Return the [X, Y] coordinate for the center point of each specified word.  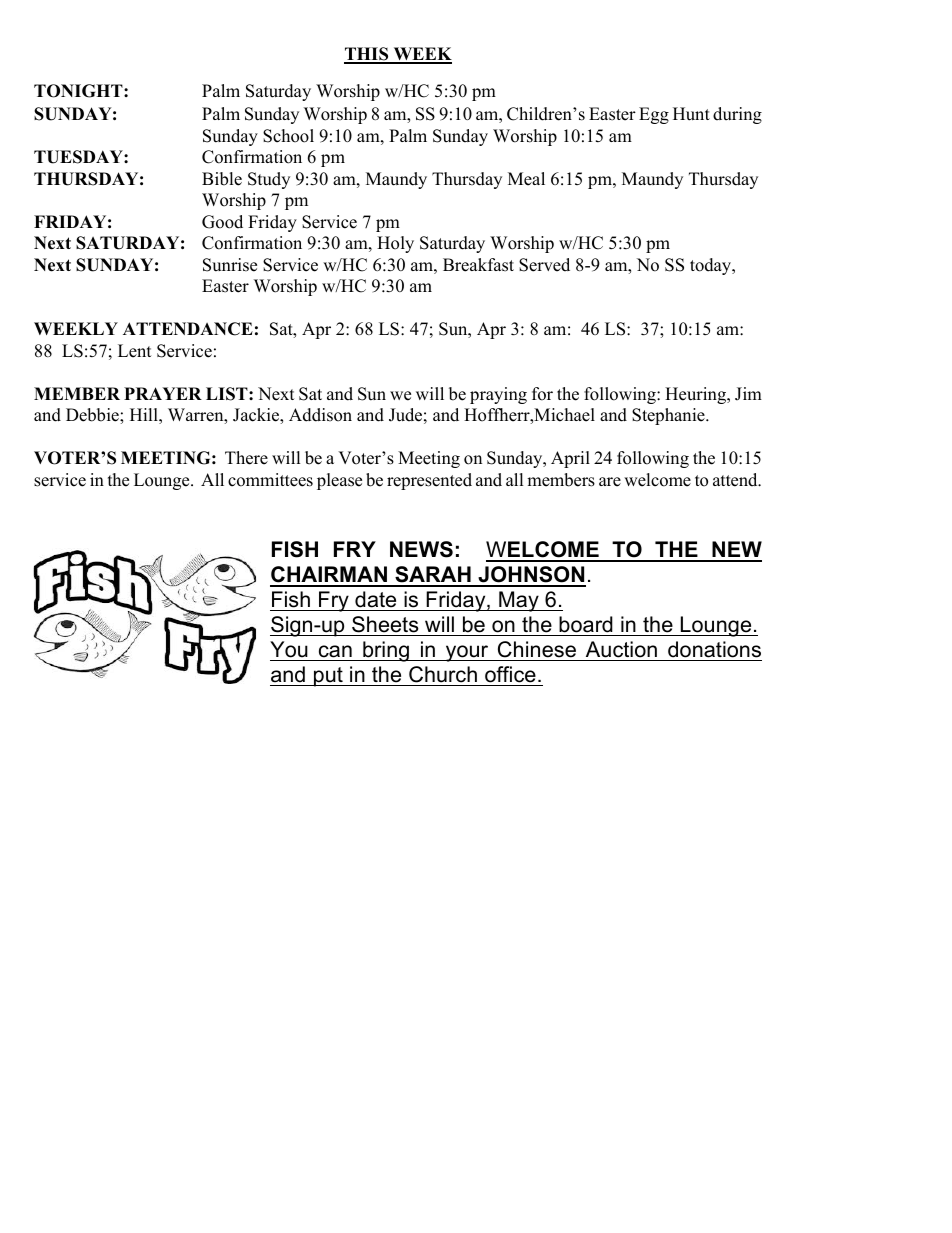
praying [498, 395]
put [328, 677]
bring [386, 651]
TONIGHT [79, 91]
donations [714, 649]
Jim [748, 394]
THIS [367, 55]
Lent [135, 351]
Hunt [691, 114]
